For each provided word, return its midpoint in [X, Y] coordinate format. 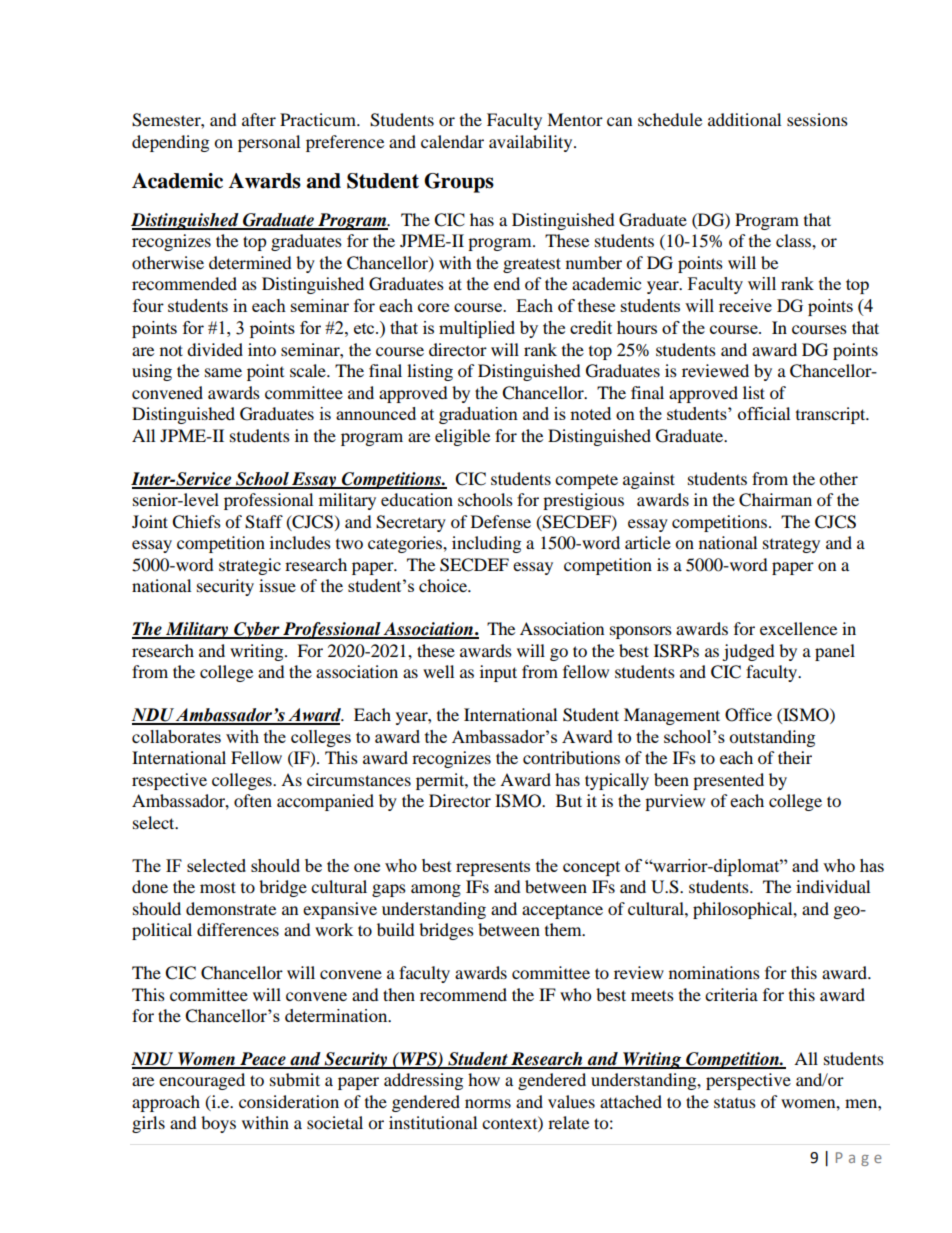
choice [444, 585]
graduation [478, 415]
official [764, 413]
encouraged [202, 1081]
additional [744, 119]
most [218, 887]
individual [833, 886]
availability [532, 143]
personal [269, 143]
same [223, 372]
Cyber [257, 630]
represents [493, 868]
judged [748, 652]
